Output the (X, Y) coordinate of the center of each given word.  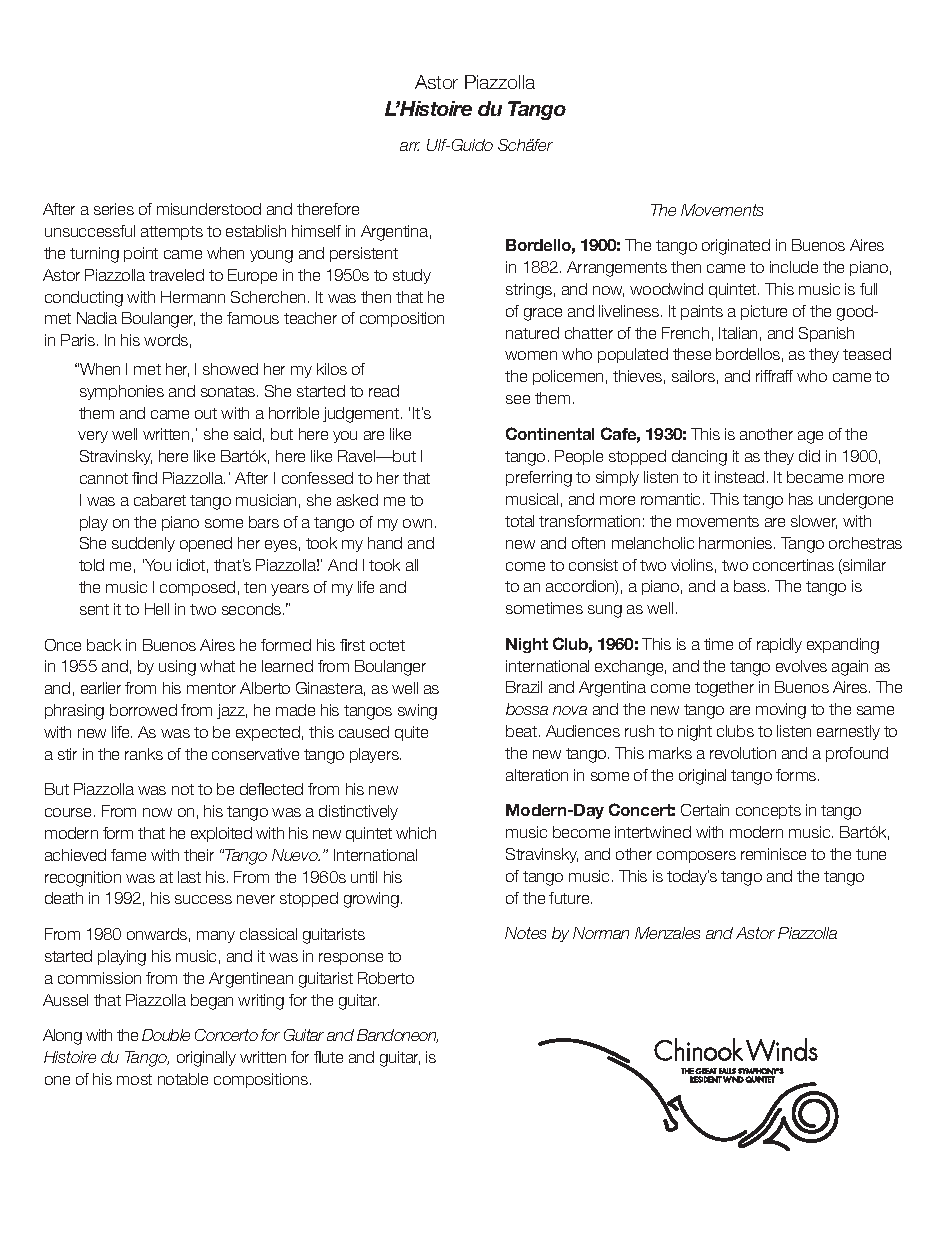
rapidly (779, 645)
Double (166, 1035)
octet (387, 645)
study (412, 276)
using (177, 668)
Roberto (386, 978)
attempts (172, 233)
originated (736, 247)
